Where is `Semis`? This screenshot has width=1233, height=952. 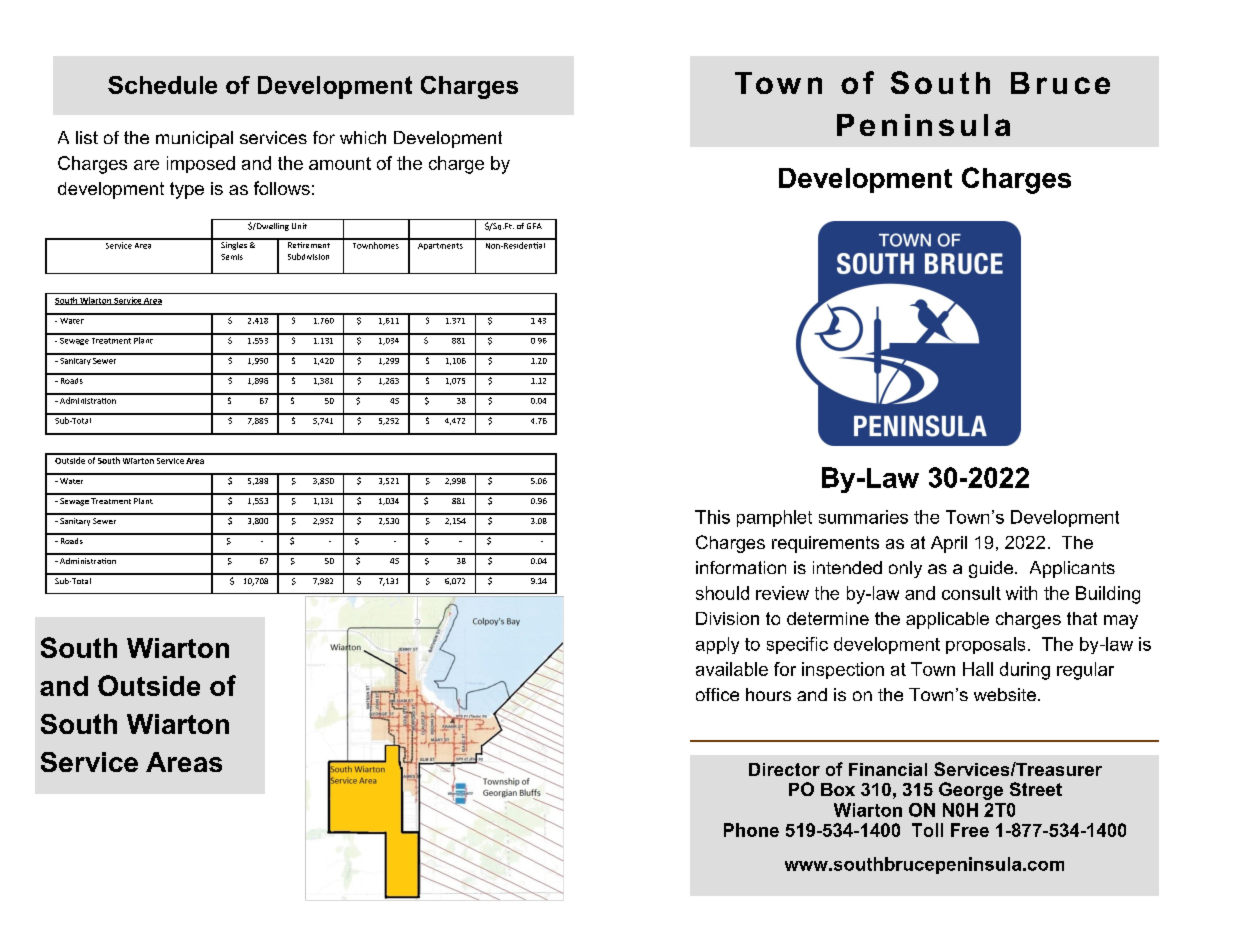
Semis is located at coordinates (232, 257).
